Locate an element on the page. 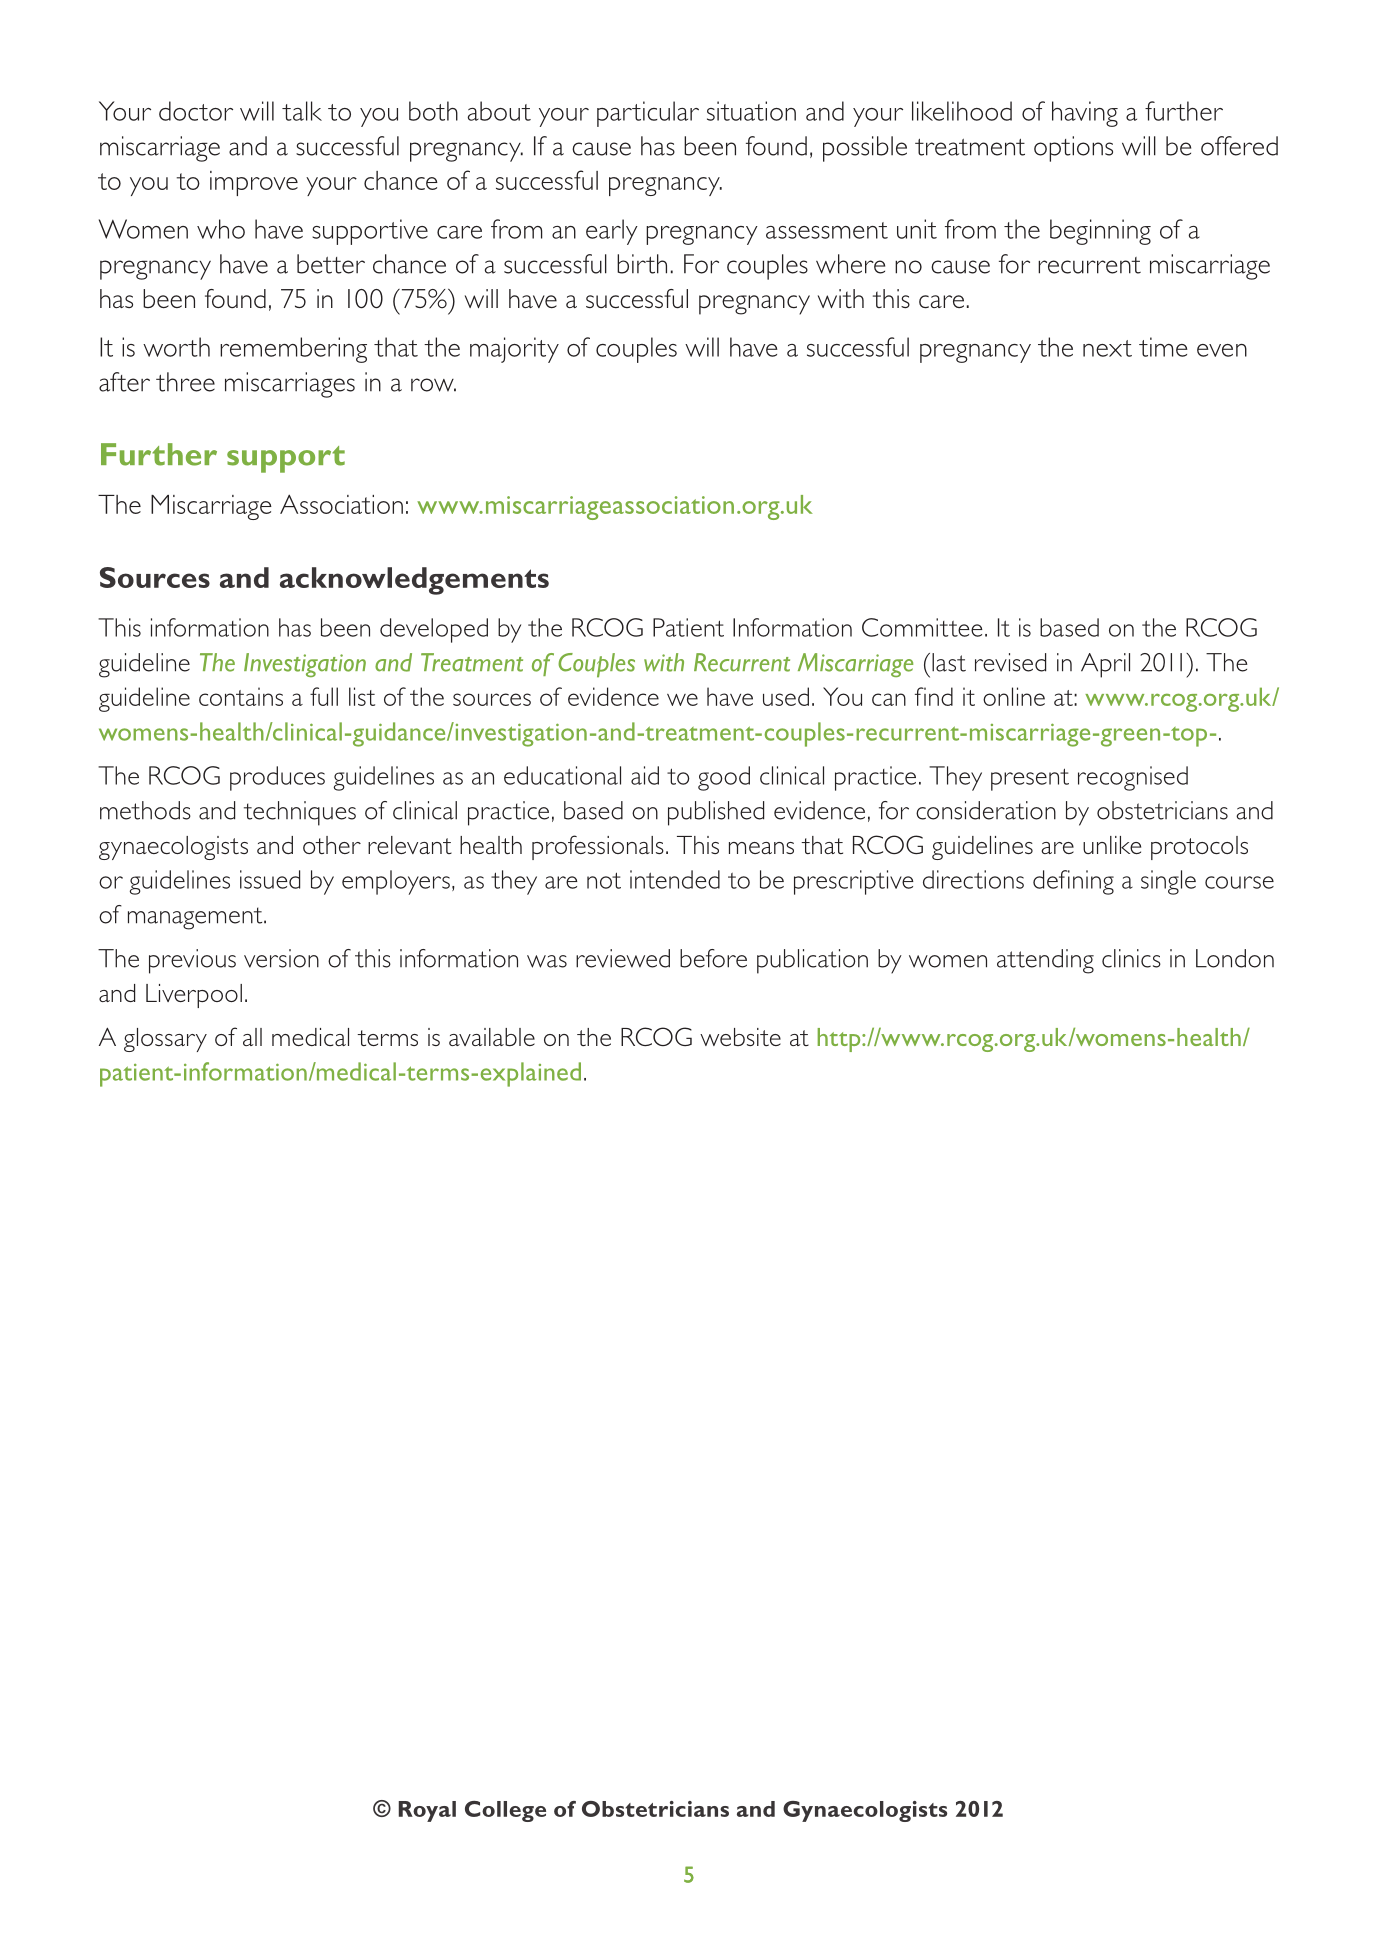  clinics is located at coordinates (1131, 958).
